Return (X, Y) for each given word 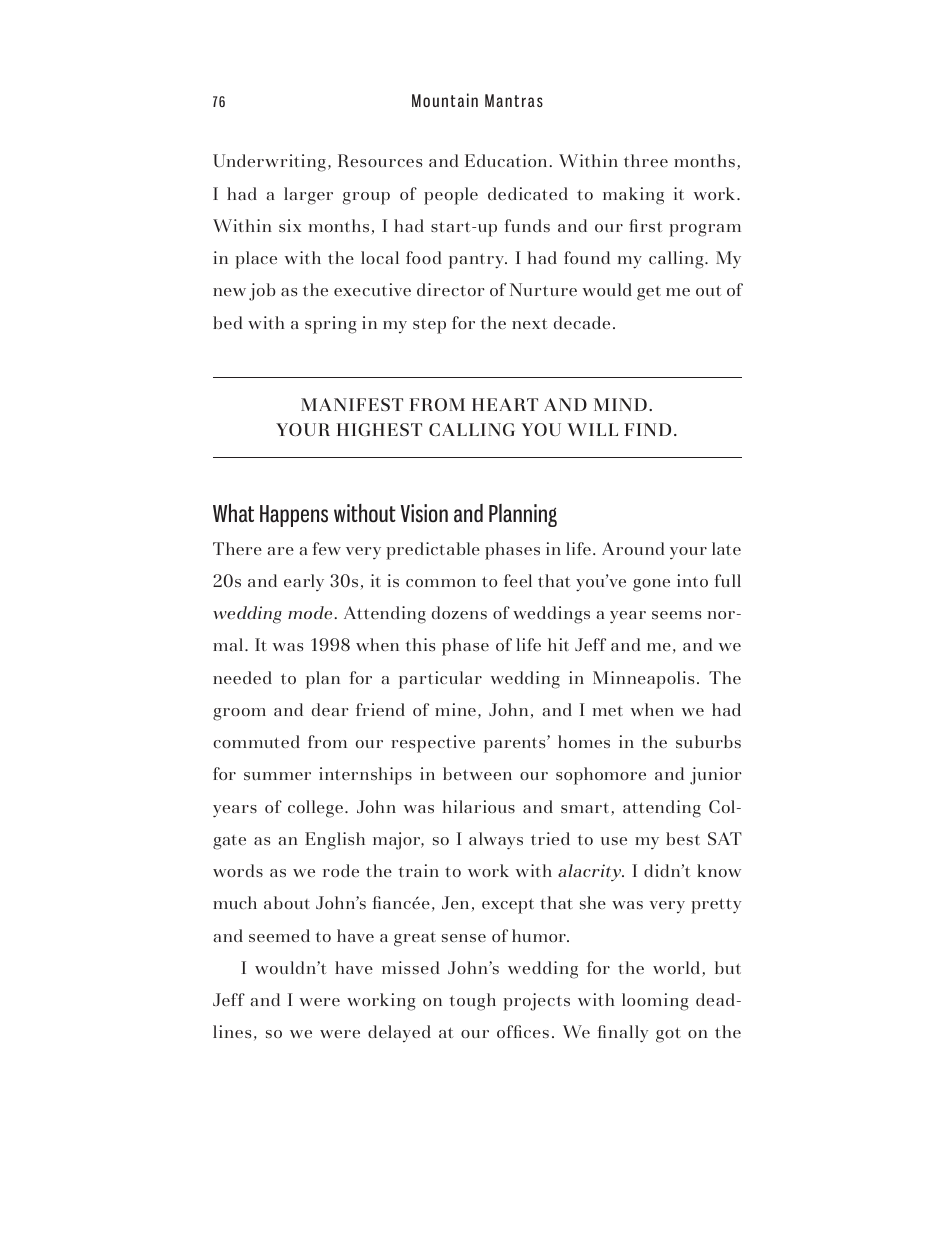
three (646, 160)
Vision (424, 513)
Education (506, 160)
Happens (294, 516)
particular (440, 680)
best (683, 838)
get (649, 293)
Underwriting (269, 163)
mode (310, 612)
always (496, 841)
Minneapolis (643, 680)
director (451, 289)
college (315, 809)
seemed (279, 935)
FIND (648, 429)
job (262, 292)
